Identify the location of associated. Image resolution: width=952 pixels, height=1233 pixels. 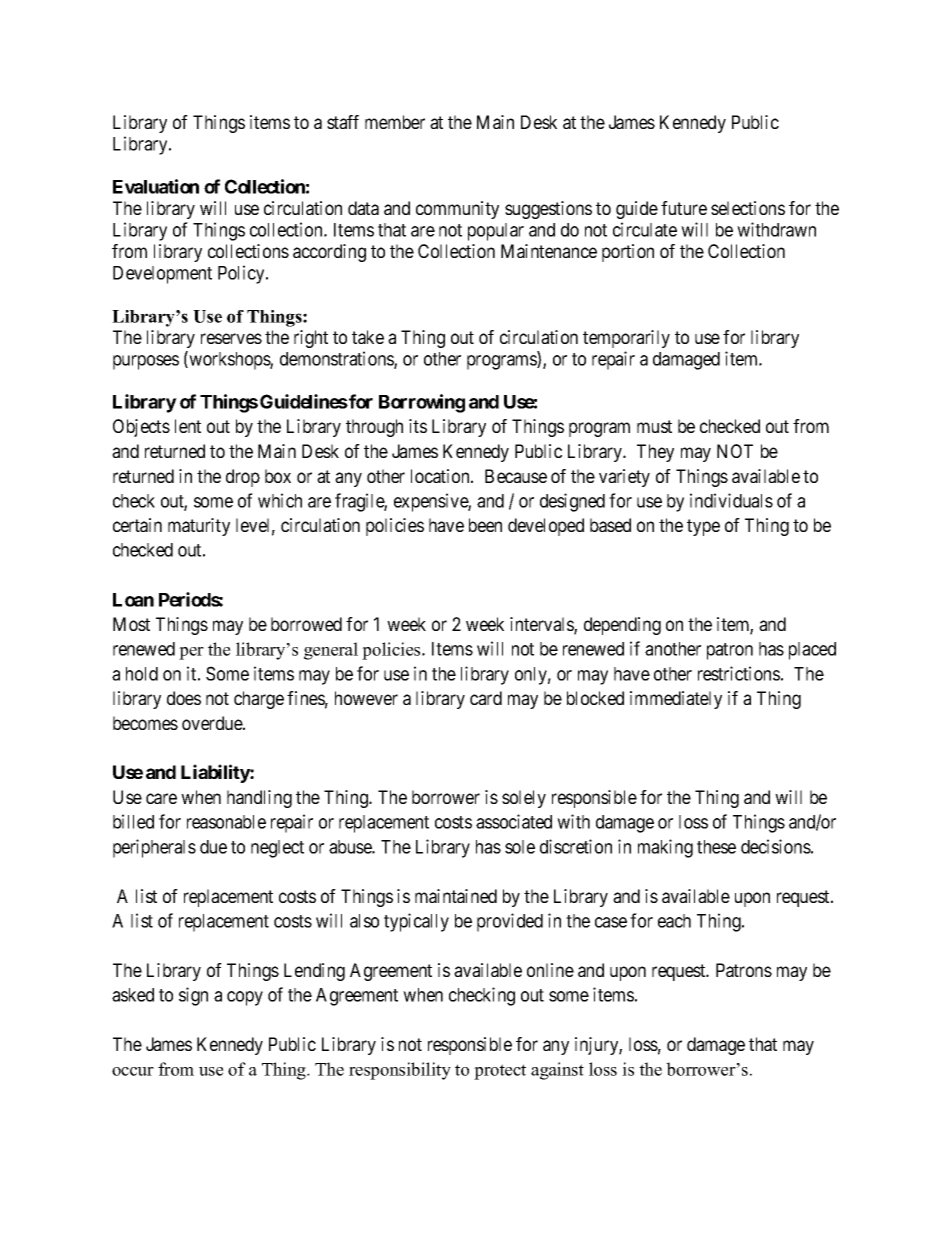
(514, 821).
